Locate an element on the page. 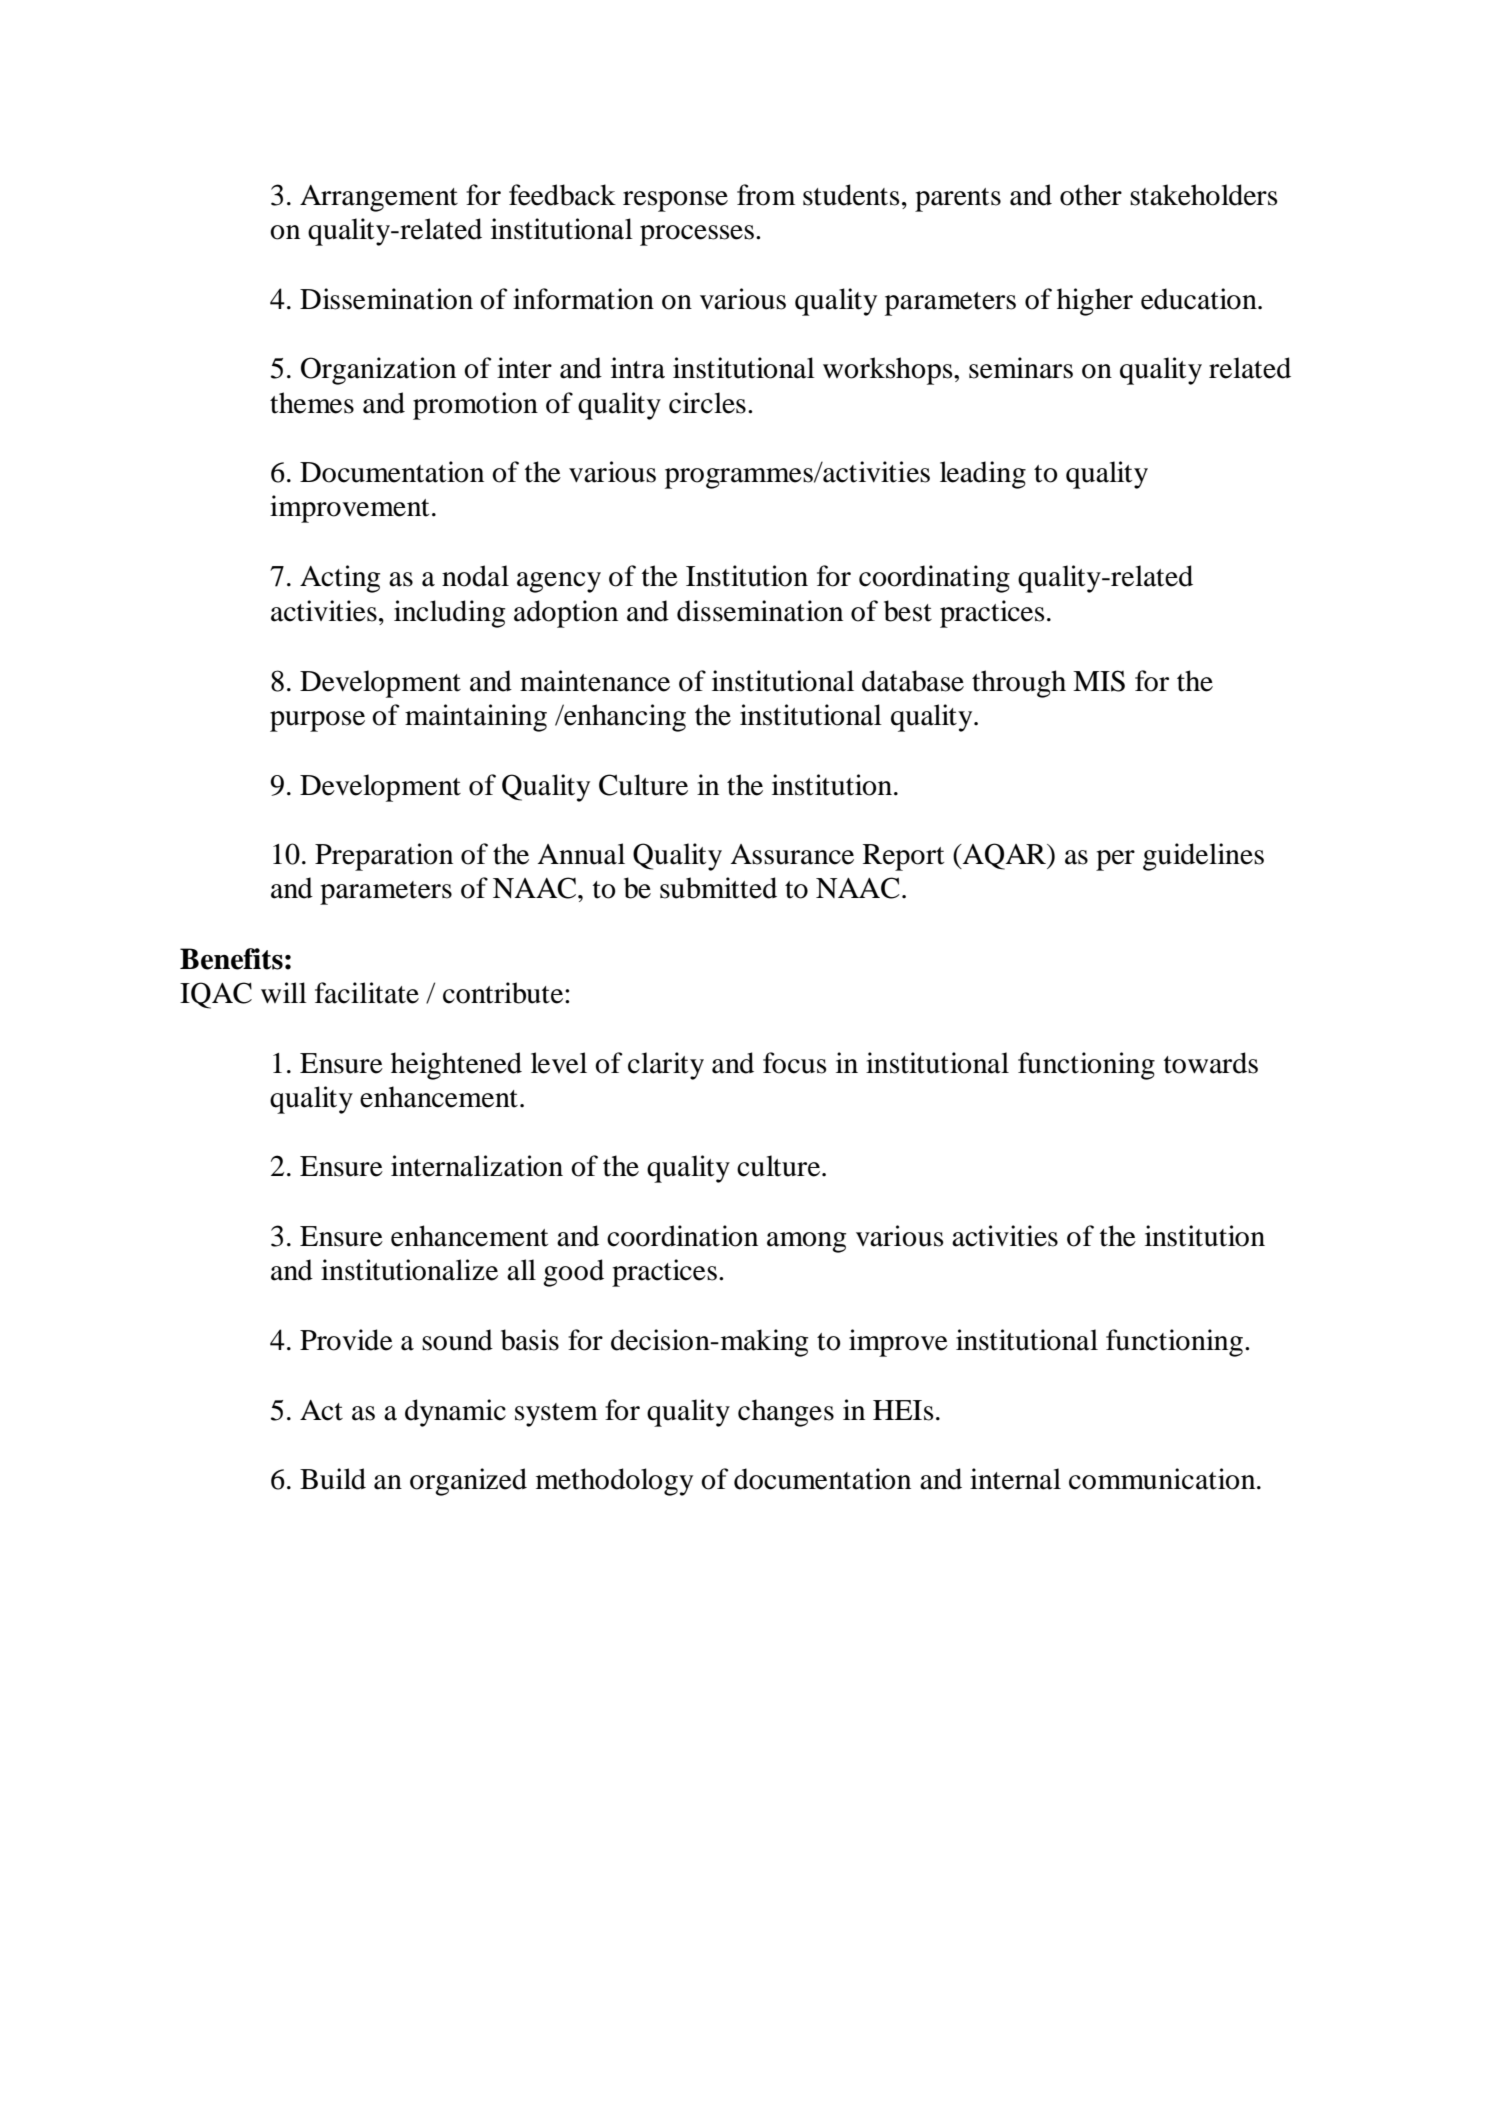 The width and height of the image is (1489, 2106). processes is located at coordinates (697, 235).
